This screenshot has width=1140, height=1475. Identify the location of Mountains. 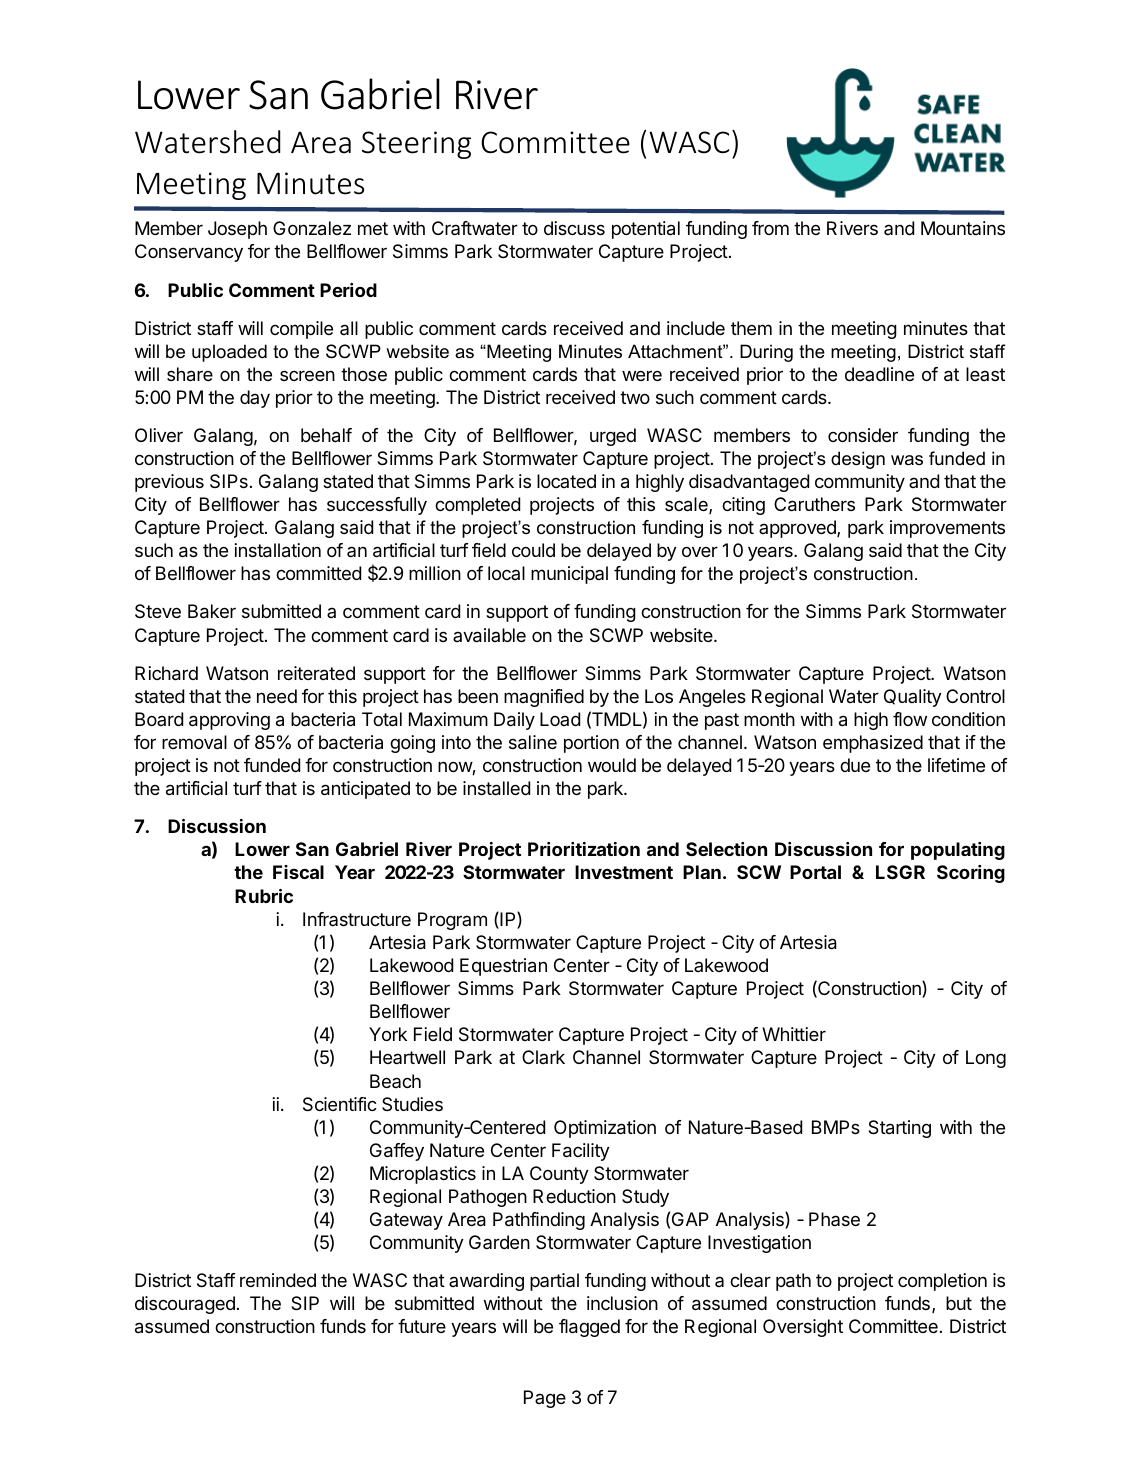
(963, 228).
